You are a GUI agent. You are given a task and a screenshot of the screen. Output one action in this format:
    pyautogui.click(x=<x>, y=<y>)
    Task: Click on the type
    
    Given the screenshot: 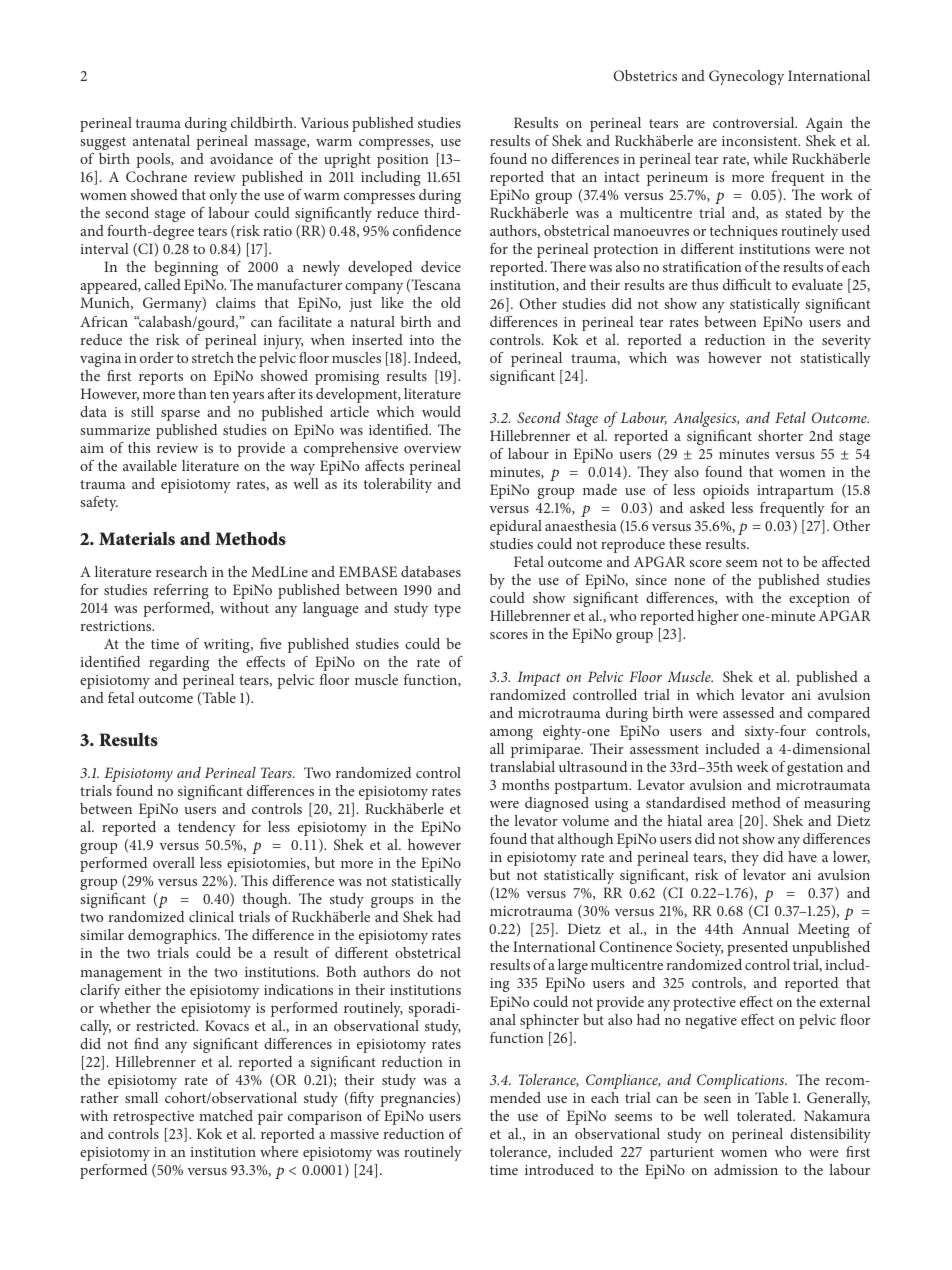 What is the action you would take?
    pyautogui.click(x=447, y=610)
